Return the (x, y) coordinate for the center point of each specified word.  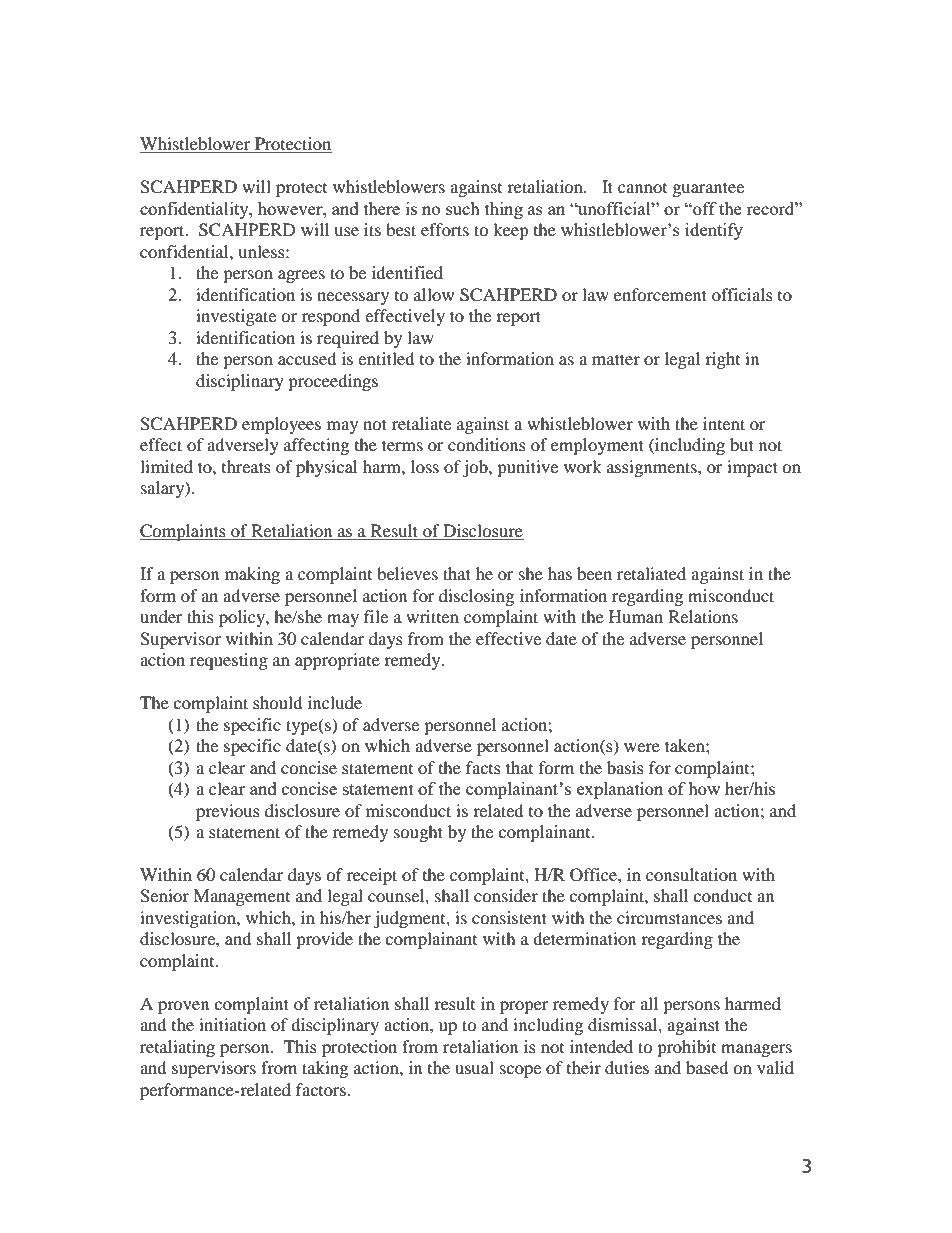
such (463, 208)
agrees (301, 276)
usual (474, 1067)
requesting (229, 661)
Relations (703, 616)
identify (714, 231)
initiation (232, 1024)
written (432, 616)
